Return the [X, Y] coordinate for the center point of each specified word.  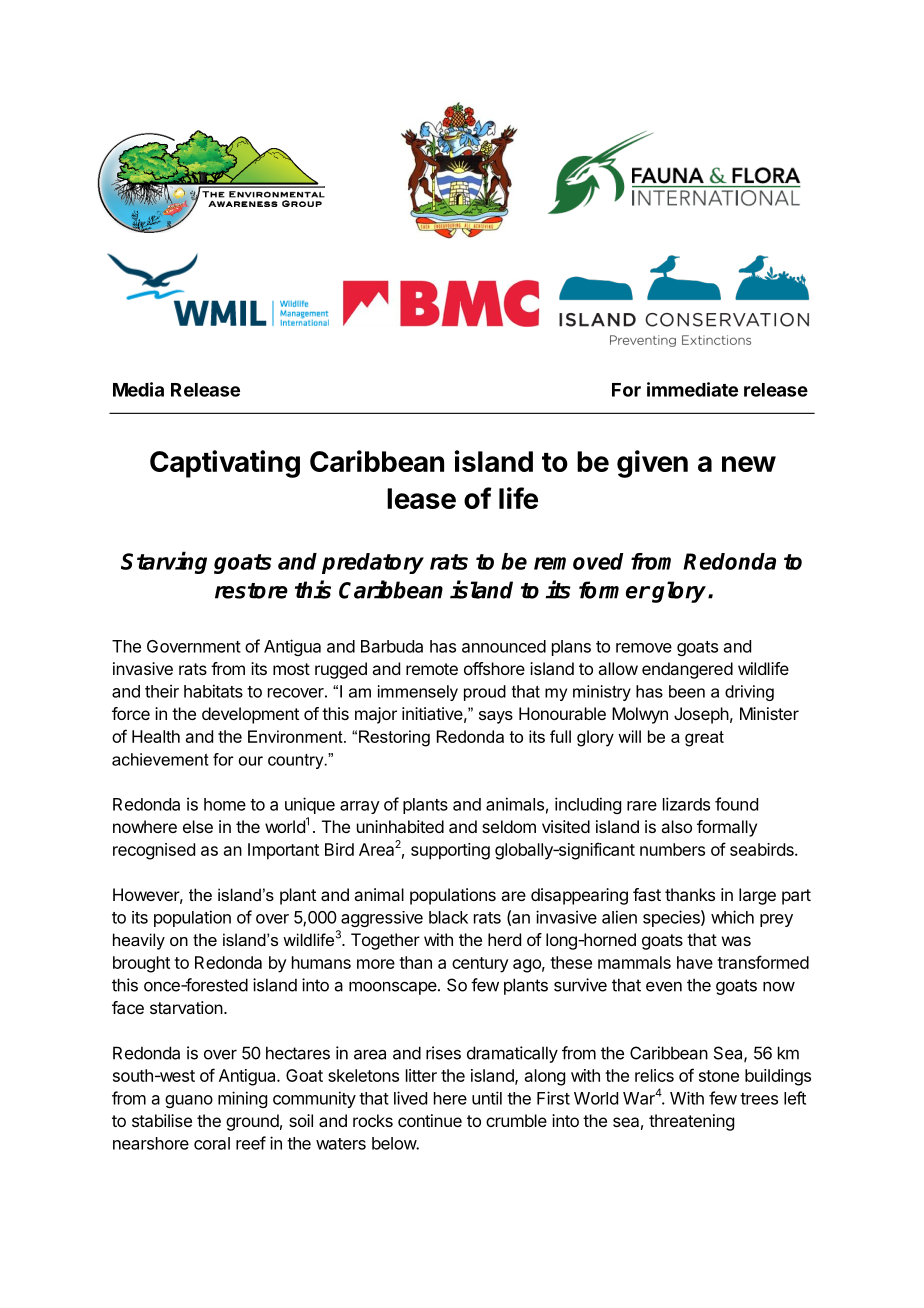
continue [430, 1120]
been [687, 691]
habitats [213, 691]
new [749, 464]
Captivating [225, 464]
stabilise [162, 1120]
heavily [139, 941]
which [732, 917]
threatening [691, 1122]
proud [485, 693]
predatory [373, 563]
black [448, 917]
